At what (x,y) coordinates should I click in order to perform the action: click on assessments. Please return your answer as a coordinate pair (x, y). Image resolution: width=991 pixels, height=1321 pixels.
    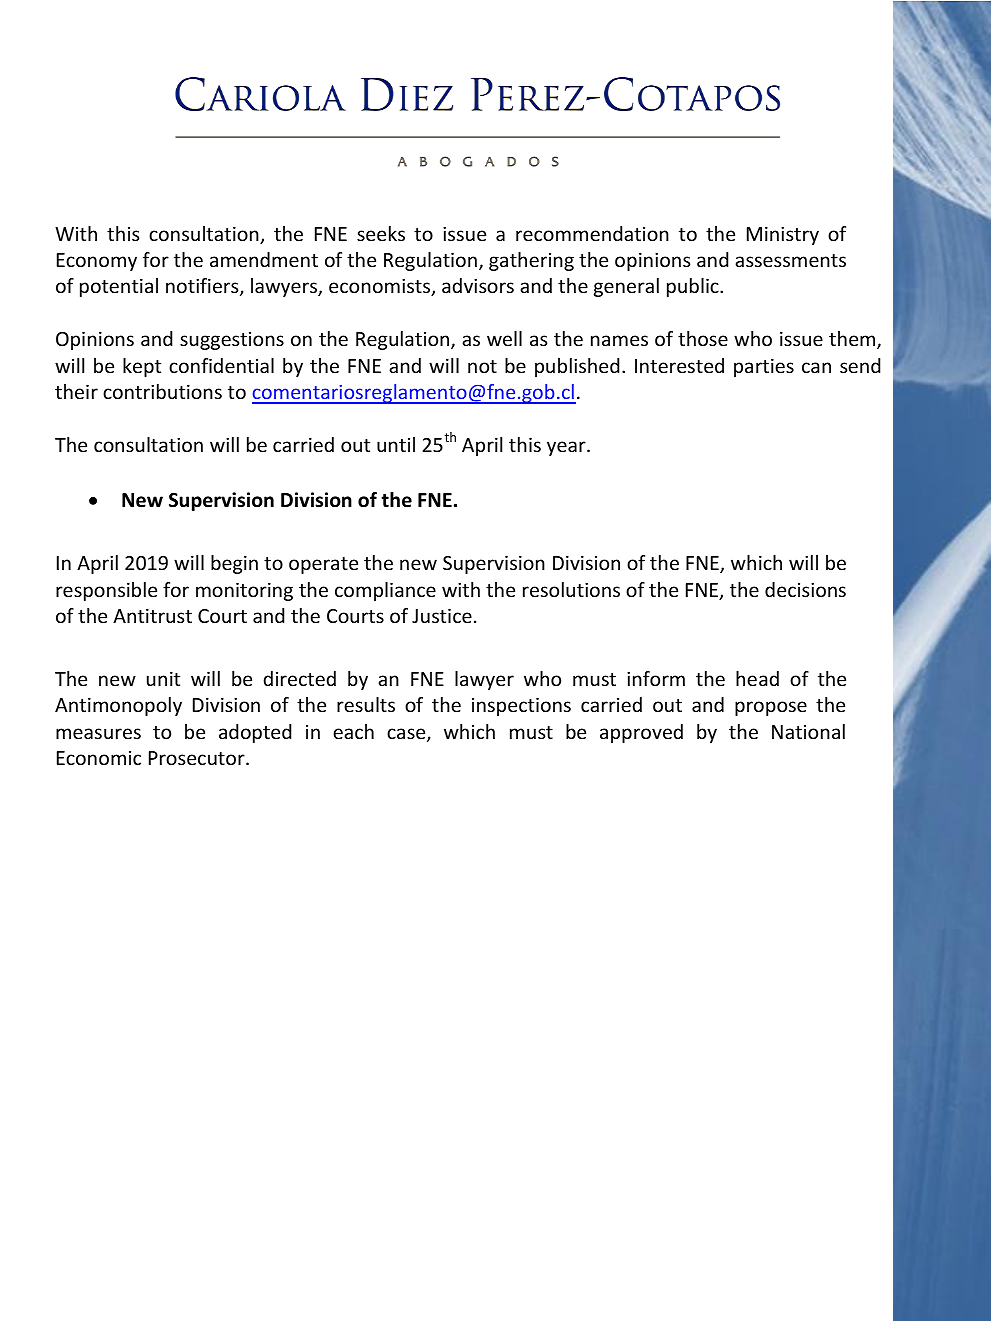
    Looking at the image, I should click on (790, 260).
